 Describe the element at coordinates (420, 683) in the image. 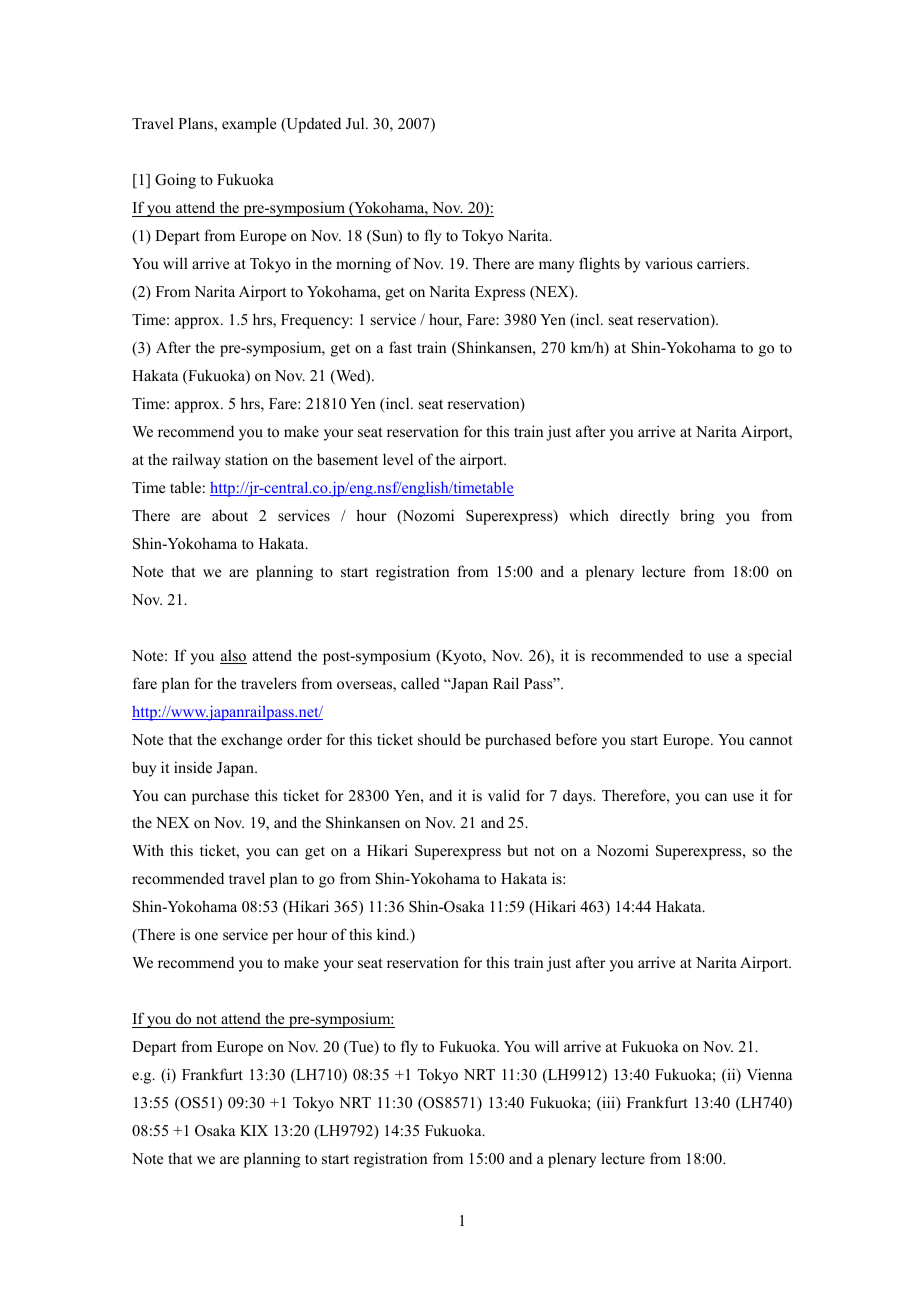

I see `called` at that location.
